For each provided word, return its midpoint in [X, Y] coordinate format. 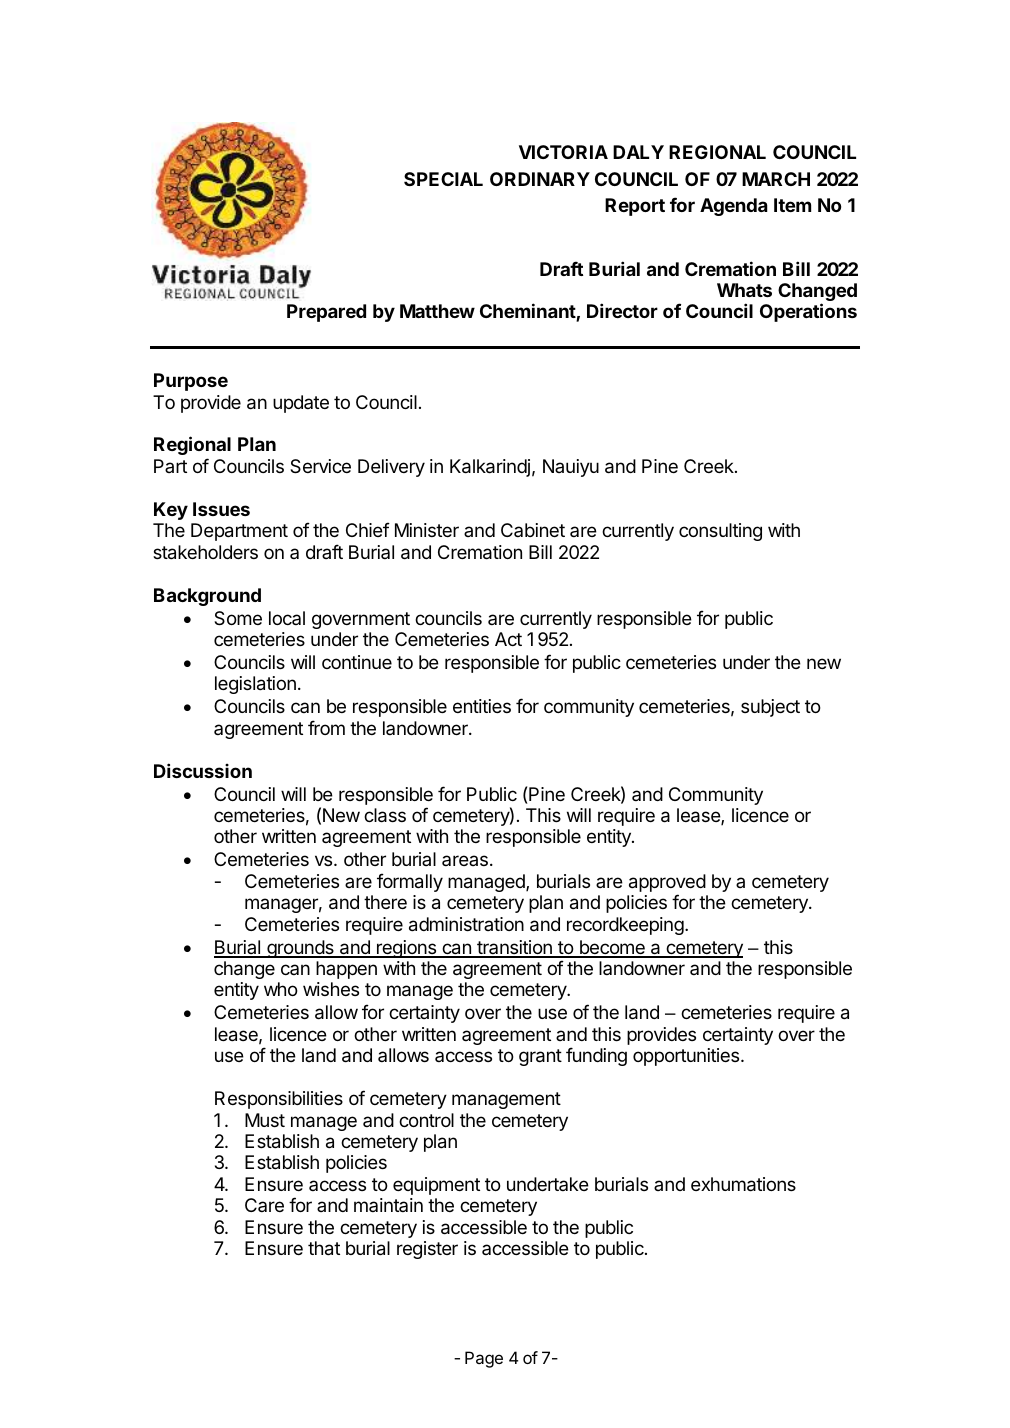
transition [514, 948]
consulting [720, 532]
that [324, 1248]
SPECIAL [443, 179]
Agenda [734, 207]
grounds [300, 949]
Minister [427, 530]
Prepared [326, 313]
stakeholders [205, 552]
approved [667, 883]
